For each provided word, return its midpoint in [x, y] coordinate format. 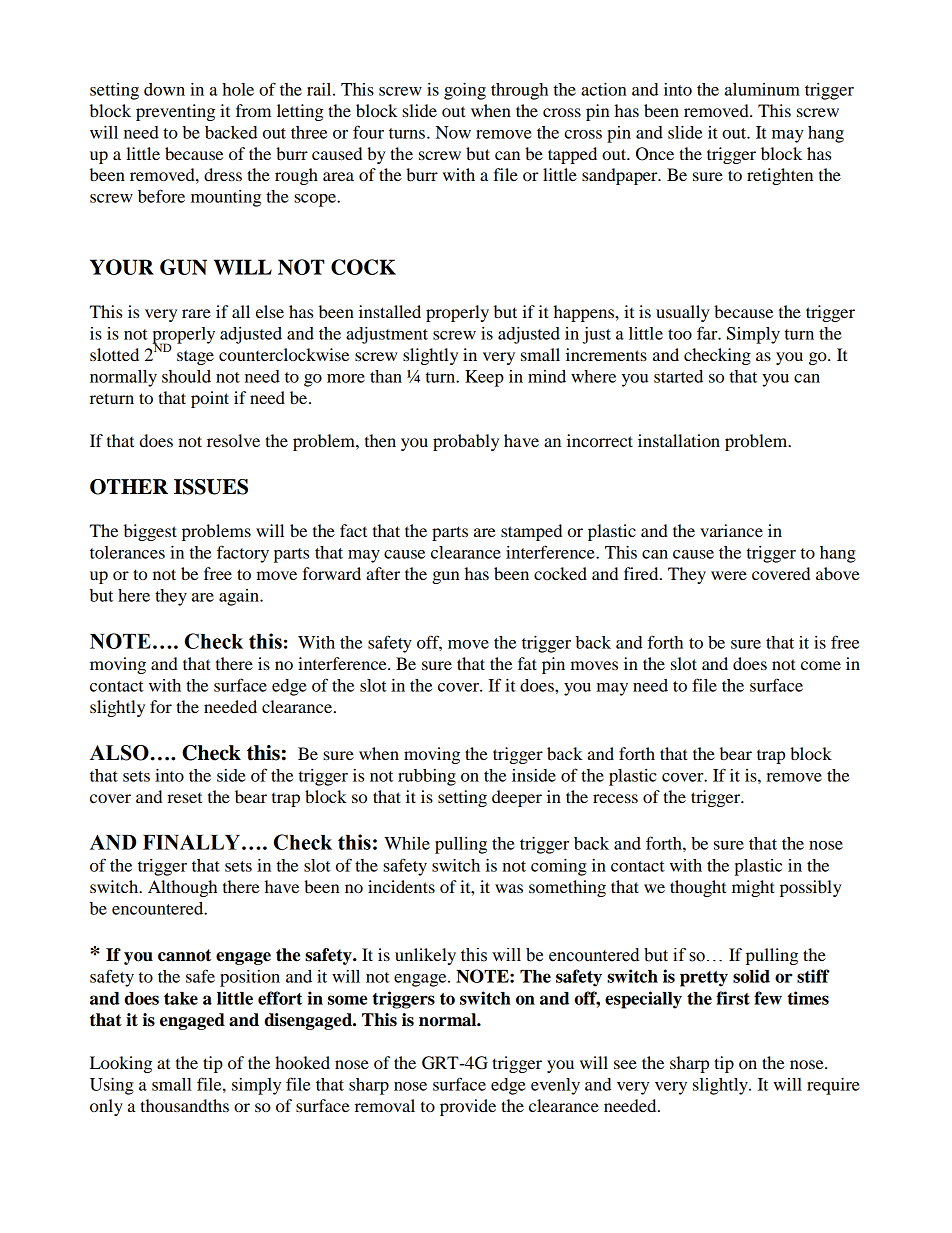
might [753, 888]
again [240, 597]
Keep [484, 378]
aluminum [762, 89]
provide [468, 1107]
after [383, 573]
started [678, 376]
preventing [175, 112]
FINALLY [193, 842]
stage [195, 357]
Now [453, 132]
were [729, 575]
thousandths [184, 1105]
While [407, 843]
